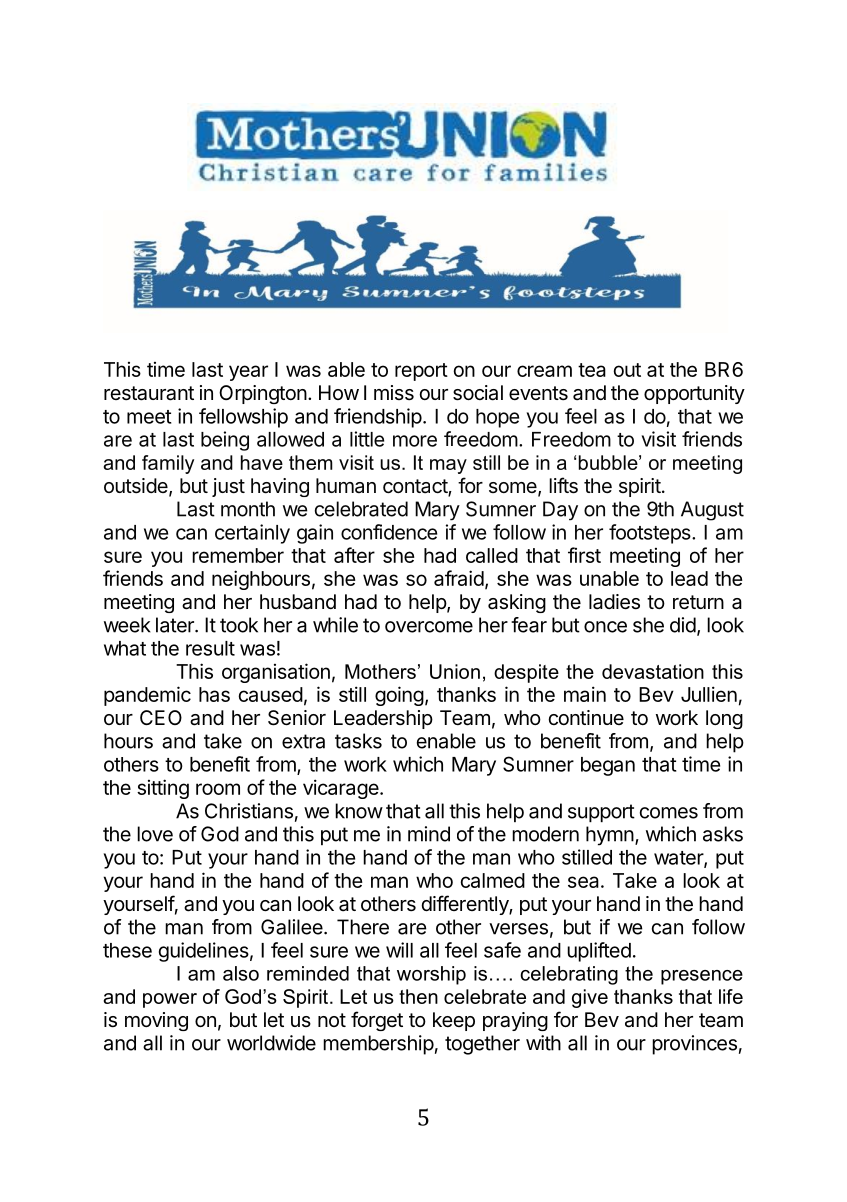 Image resolution: width=847 pixels, height=1202 pixels. Describe the element at coordinates (492, 880) in the screenshot. I see `calmed` at that location.
